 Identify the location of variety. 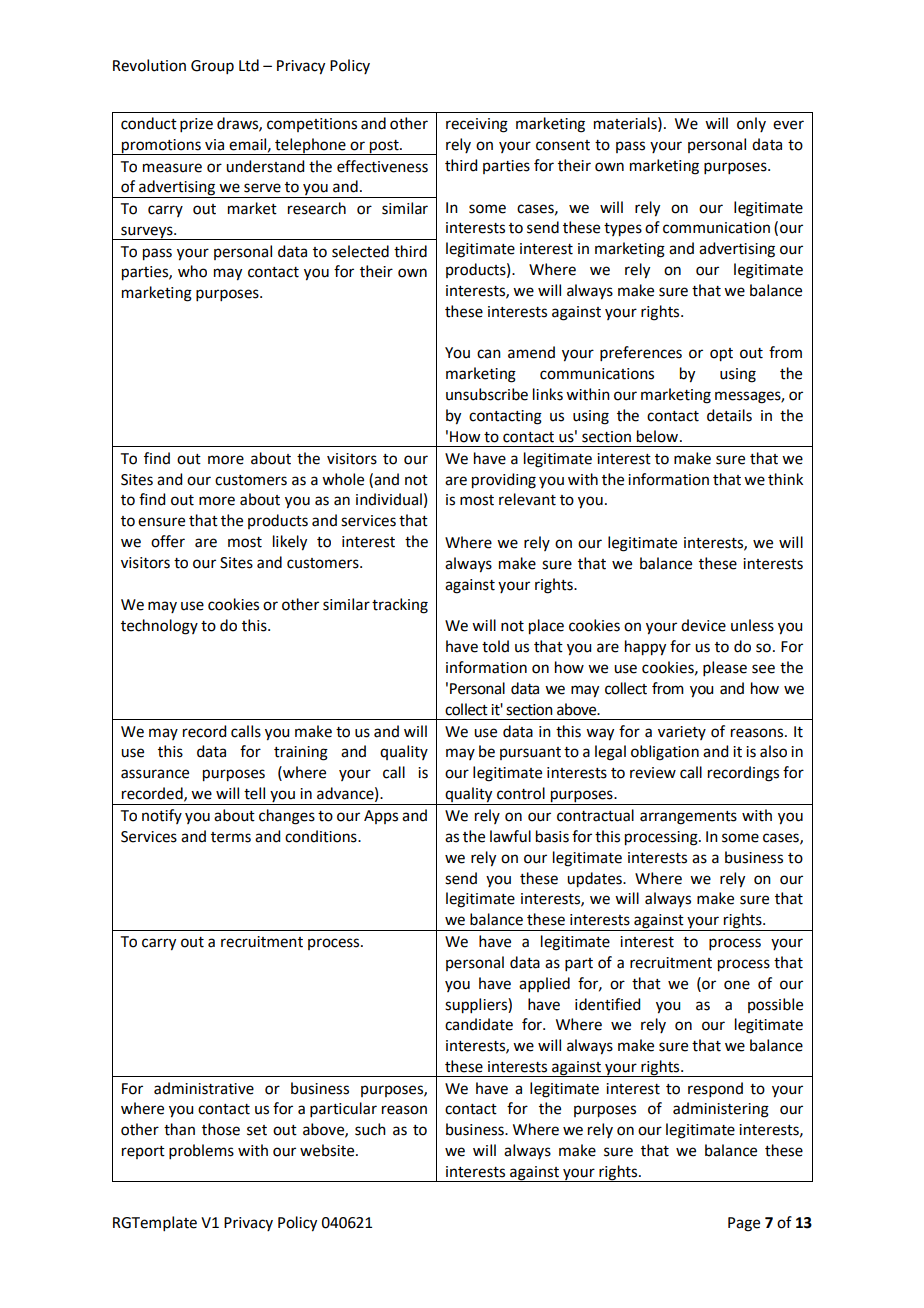
(682, 733).
